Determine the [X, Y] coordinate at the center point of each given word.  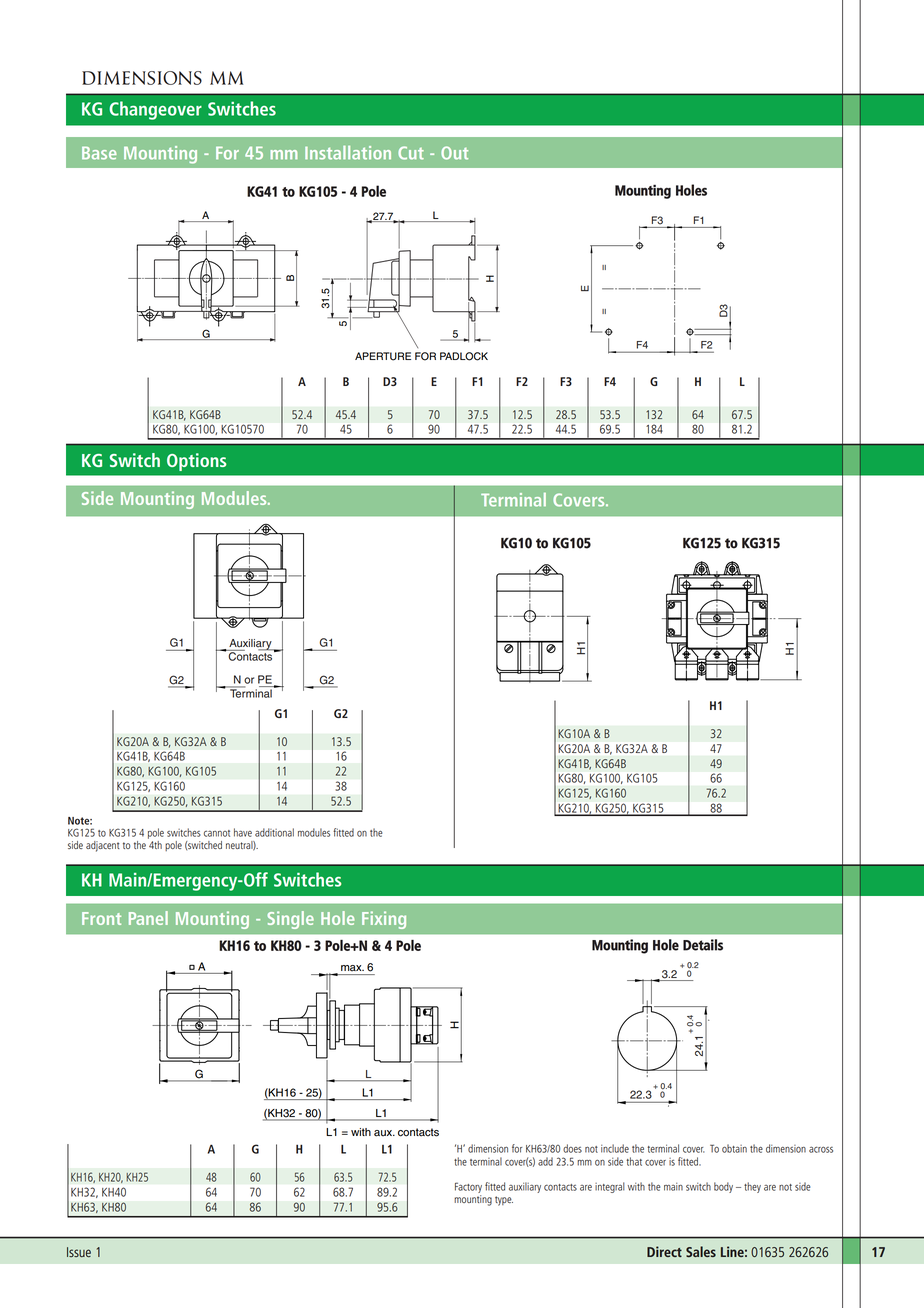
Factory [468, 1187]
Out [454, 153]
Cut [411, 153]
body [723, 1187]
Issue [79, 1252]
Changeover [155, 110]
